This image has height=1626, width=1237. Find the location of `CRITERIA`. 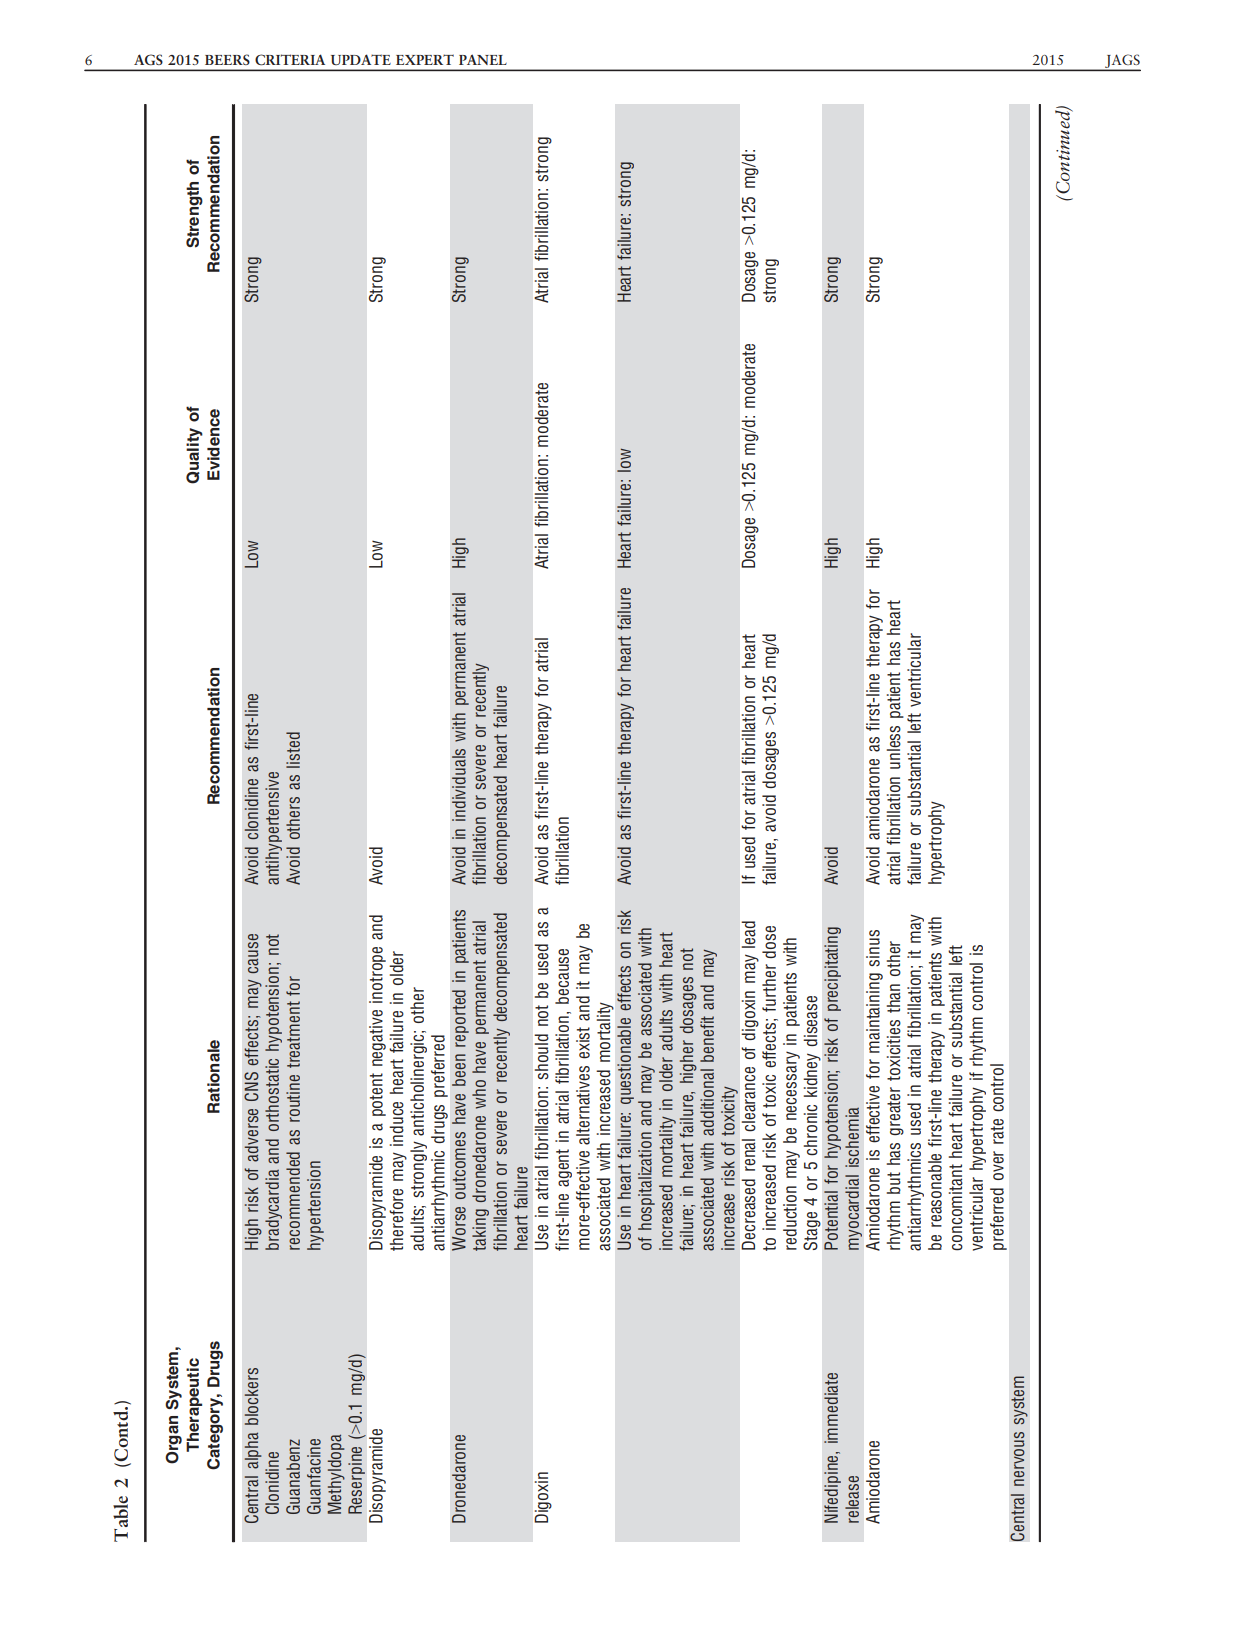

CRITERIA is located at coordinates (290, 59).
